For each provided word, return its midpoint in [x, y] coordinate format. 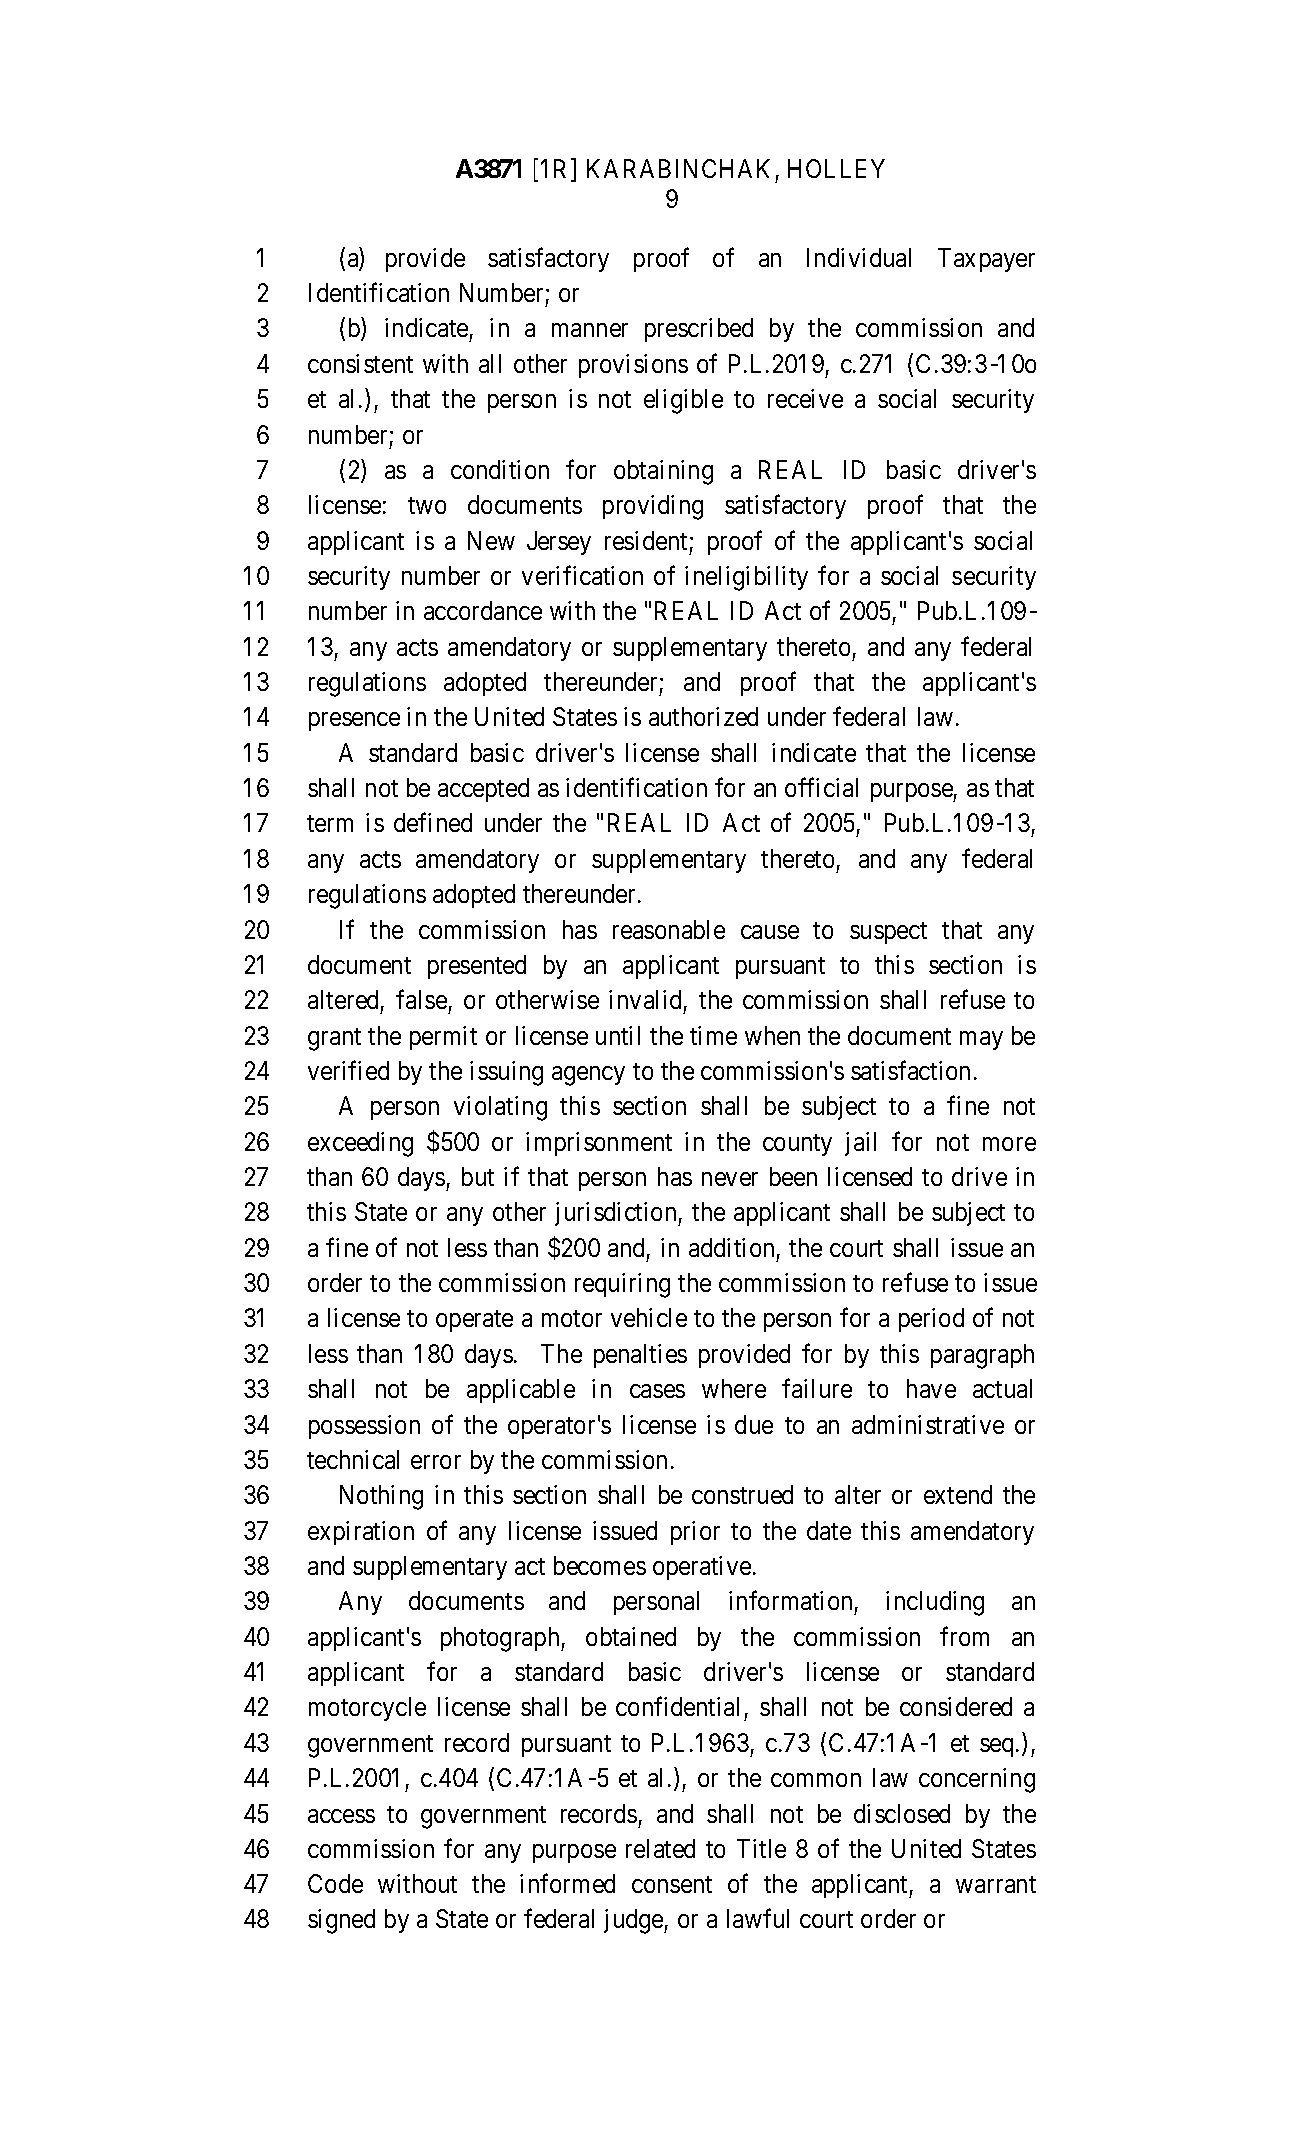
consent [672, 1884]
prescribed [699, 330]
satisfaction [910, 1070]
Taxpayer [986, 260]
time [713, 1035]
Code [335, 1883]
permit [443, 1038]
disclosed [902, 1813]
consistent [360, 363]
